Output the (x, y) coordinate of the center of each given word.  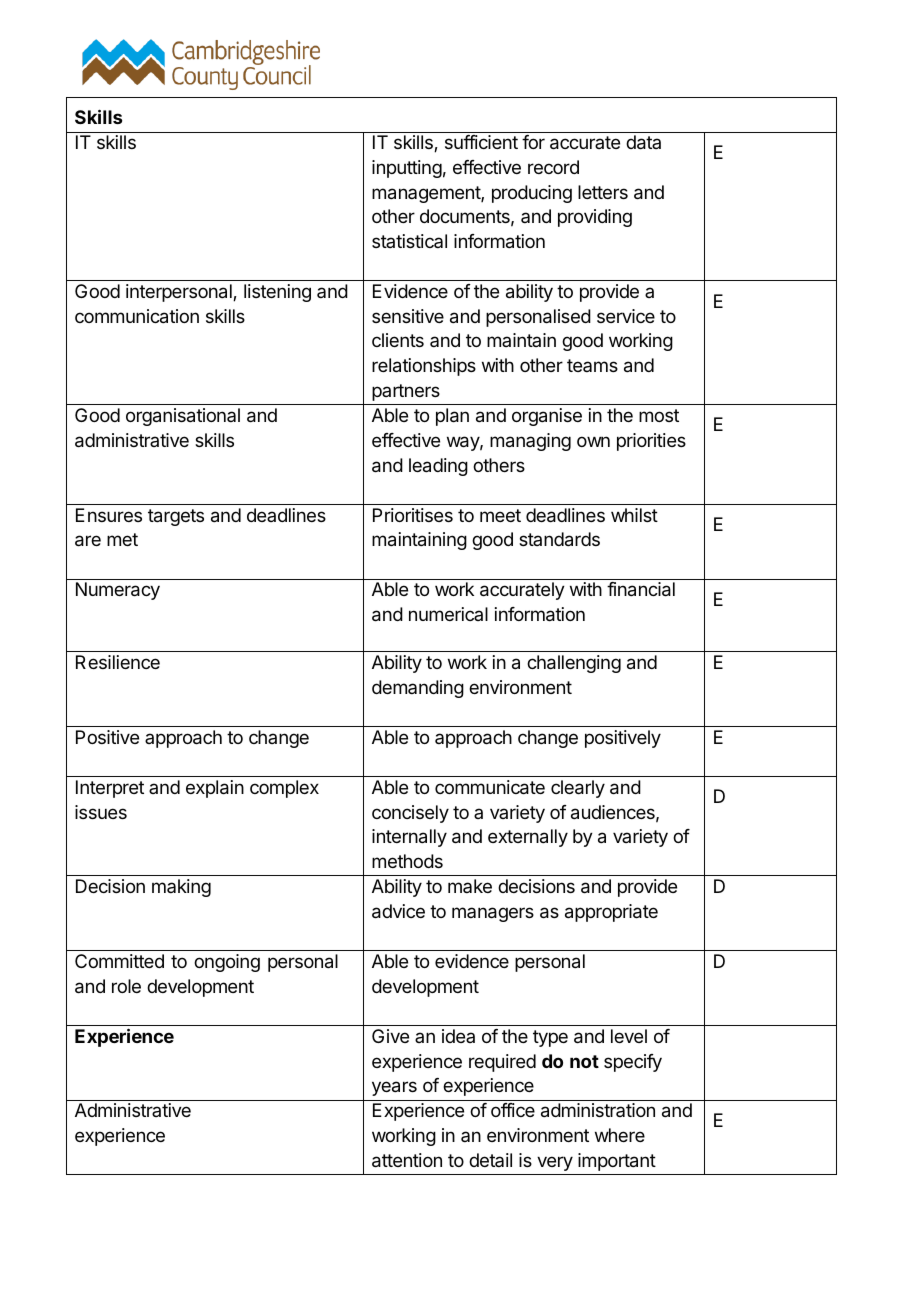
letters (603, 192)
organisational (183, 417)
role (126, 986)
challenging (574, 664)
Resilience (118, 662)
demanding (418, 689)
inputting (407, 169)
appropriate (611, 913)
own (593, 441)
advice (398, 911)
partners (406, 392)
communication (137, 316)
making (181, 888)
